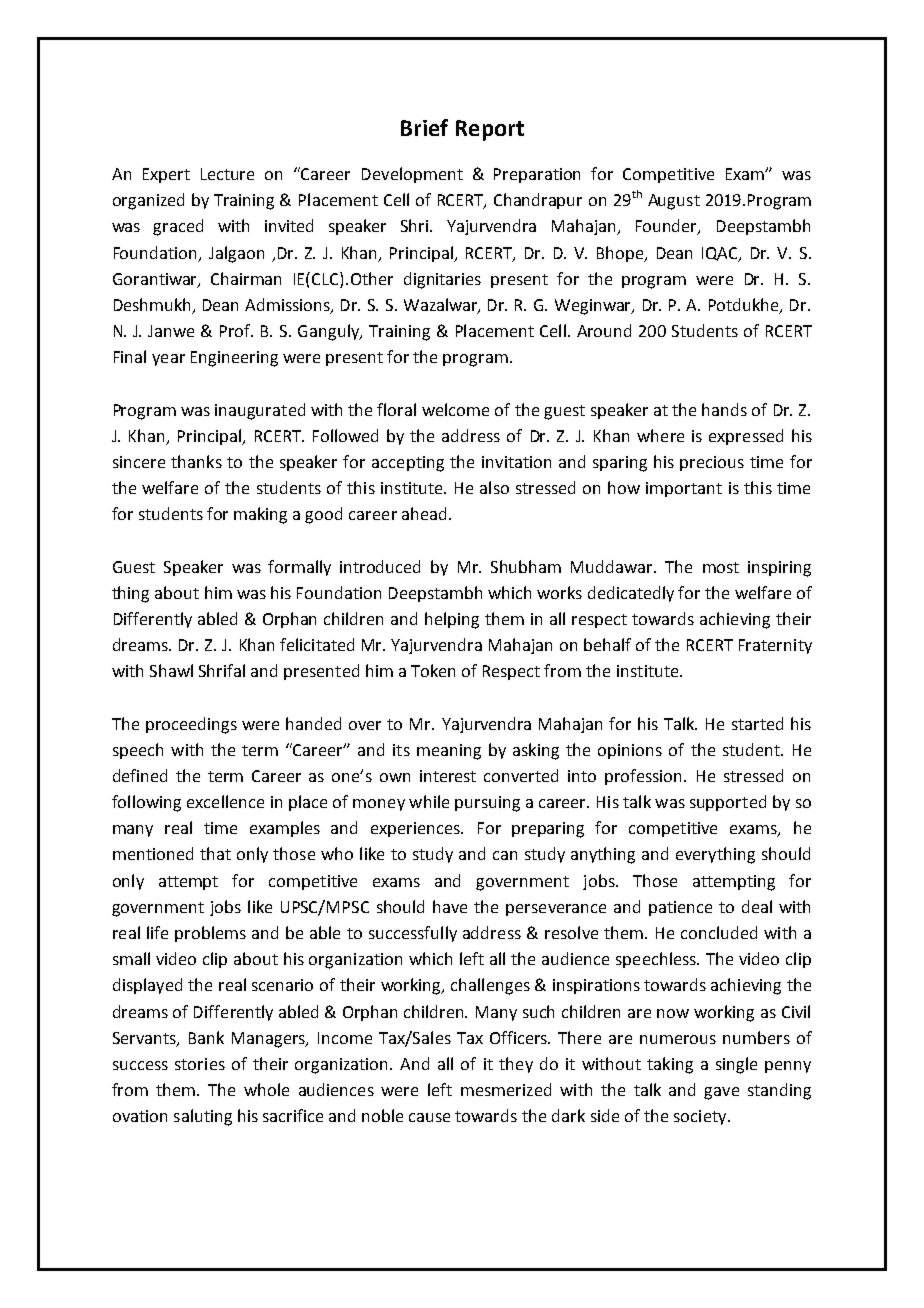  What do you see at coordinates (424, 513) in the screenshot?
I see `ahead` at bounding box center [424, 513].
